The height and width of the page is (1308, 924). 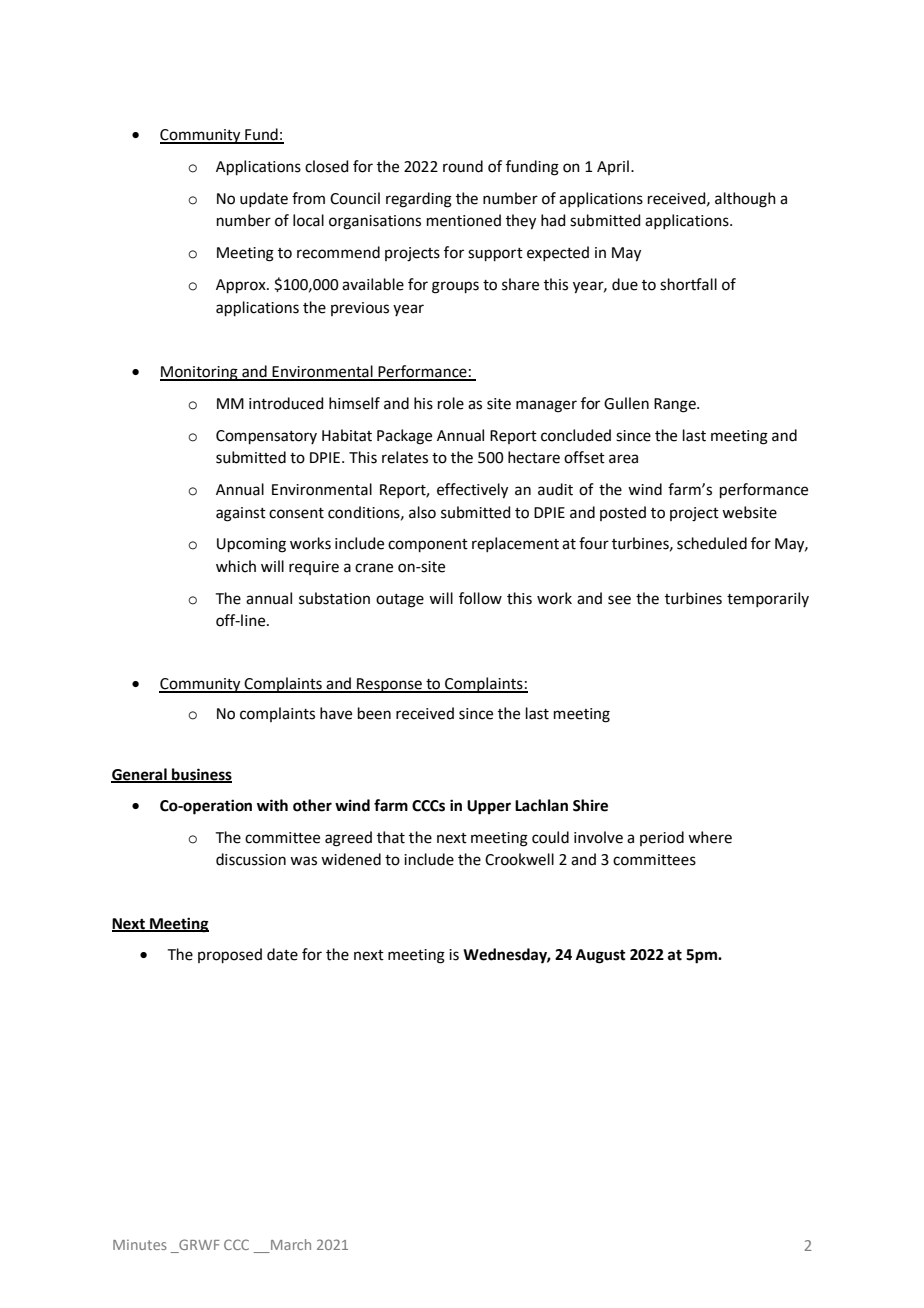 What do you see at coordinates (140, 1244) in the page?
I see `Minutes` at bounding box center [140, 1244].
